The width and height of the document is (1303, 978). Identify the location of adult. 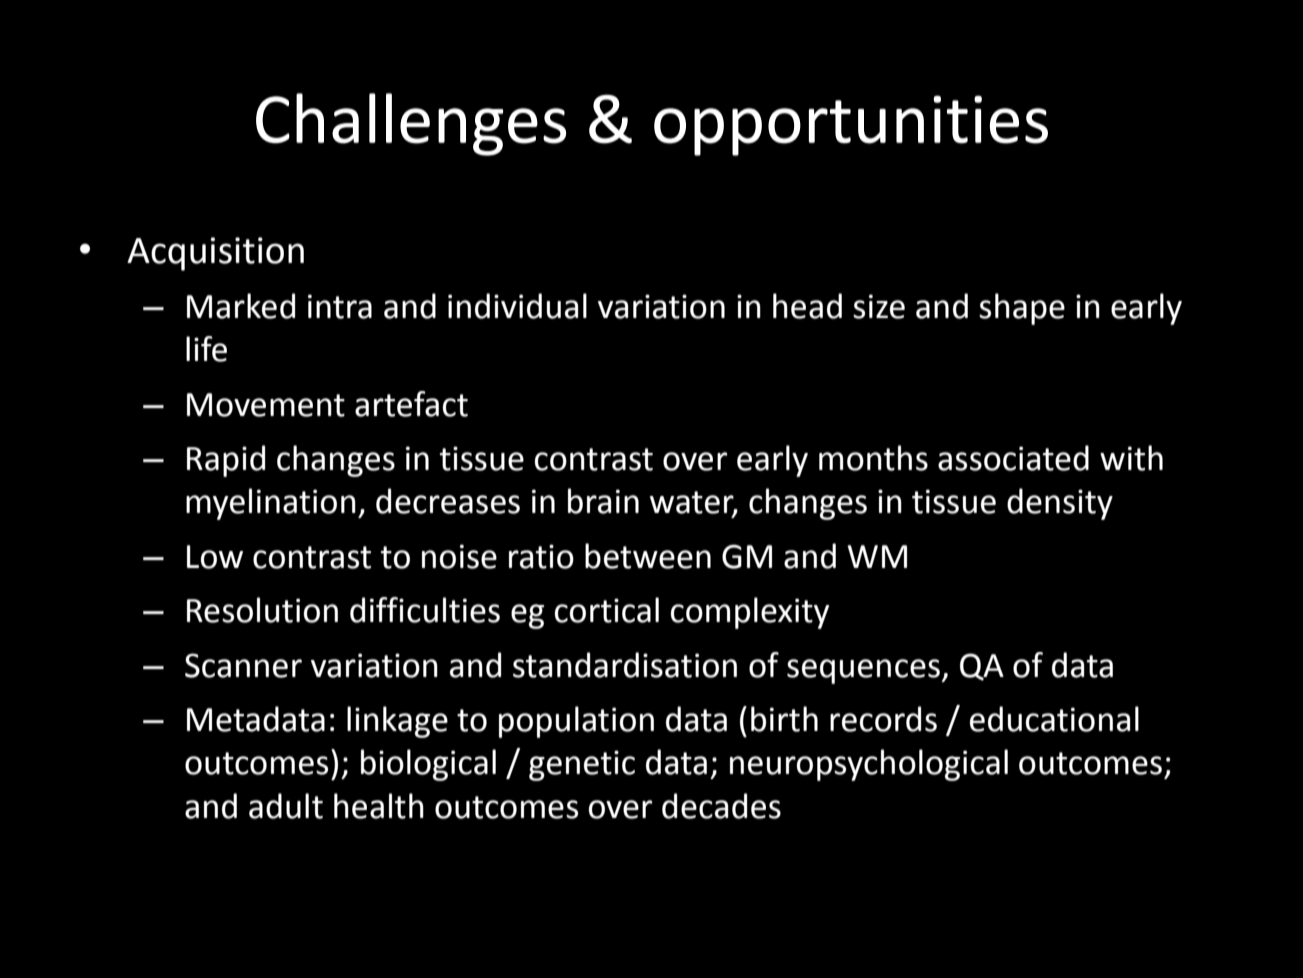
(286, 806).
